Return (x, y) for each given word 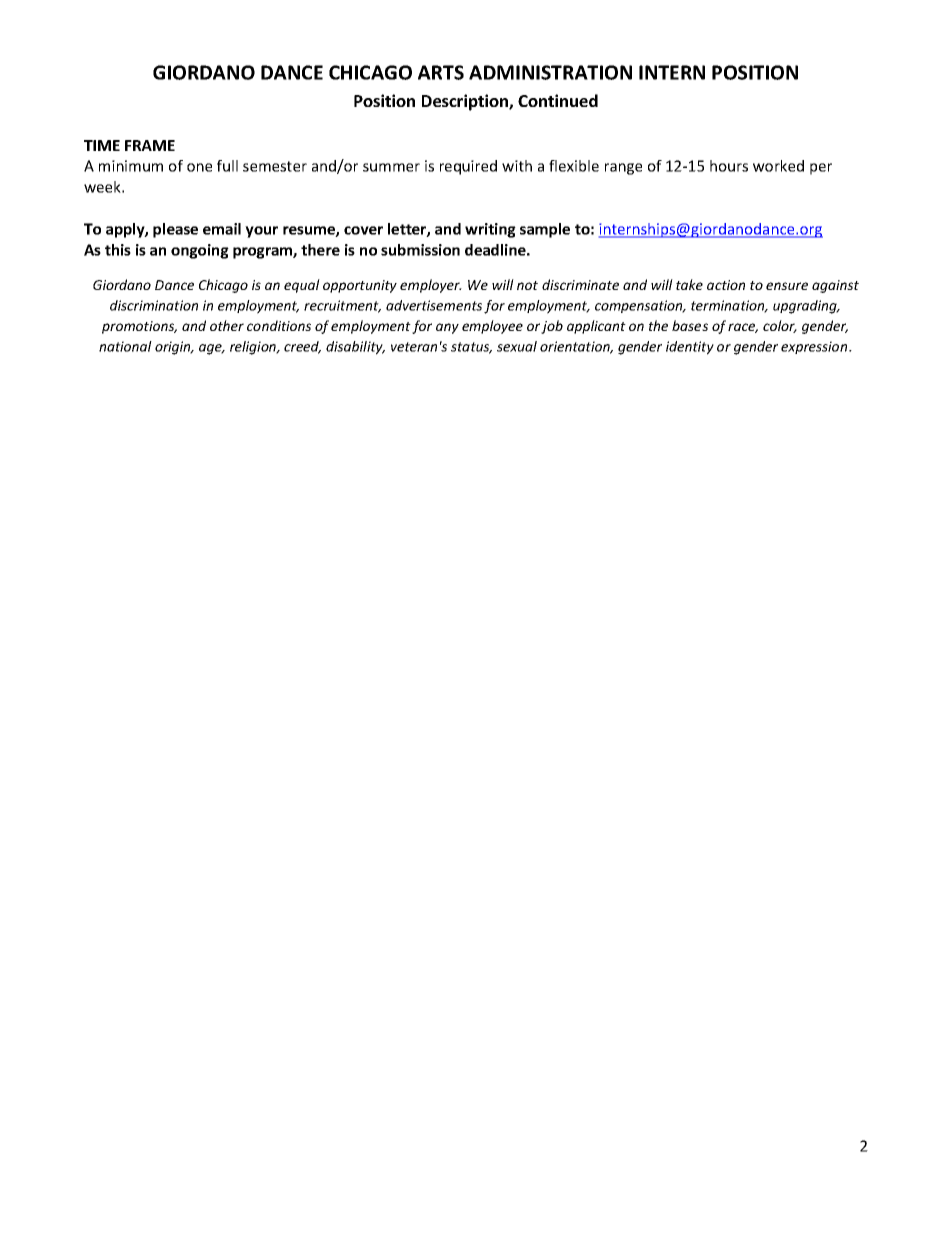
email (222, 229)
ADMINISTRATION (550, 72)
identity (690, 348)
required (468, 167)
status (471, 348)
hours (729, 166)
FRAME (150, 145)
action (726, 285)
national (125, 346)
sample (545, 230)
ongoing (200, 251)
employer (431, 286)
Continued (558, 100)
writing (490, 230)
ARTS (441, 72)
